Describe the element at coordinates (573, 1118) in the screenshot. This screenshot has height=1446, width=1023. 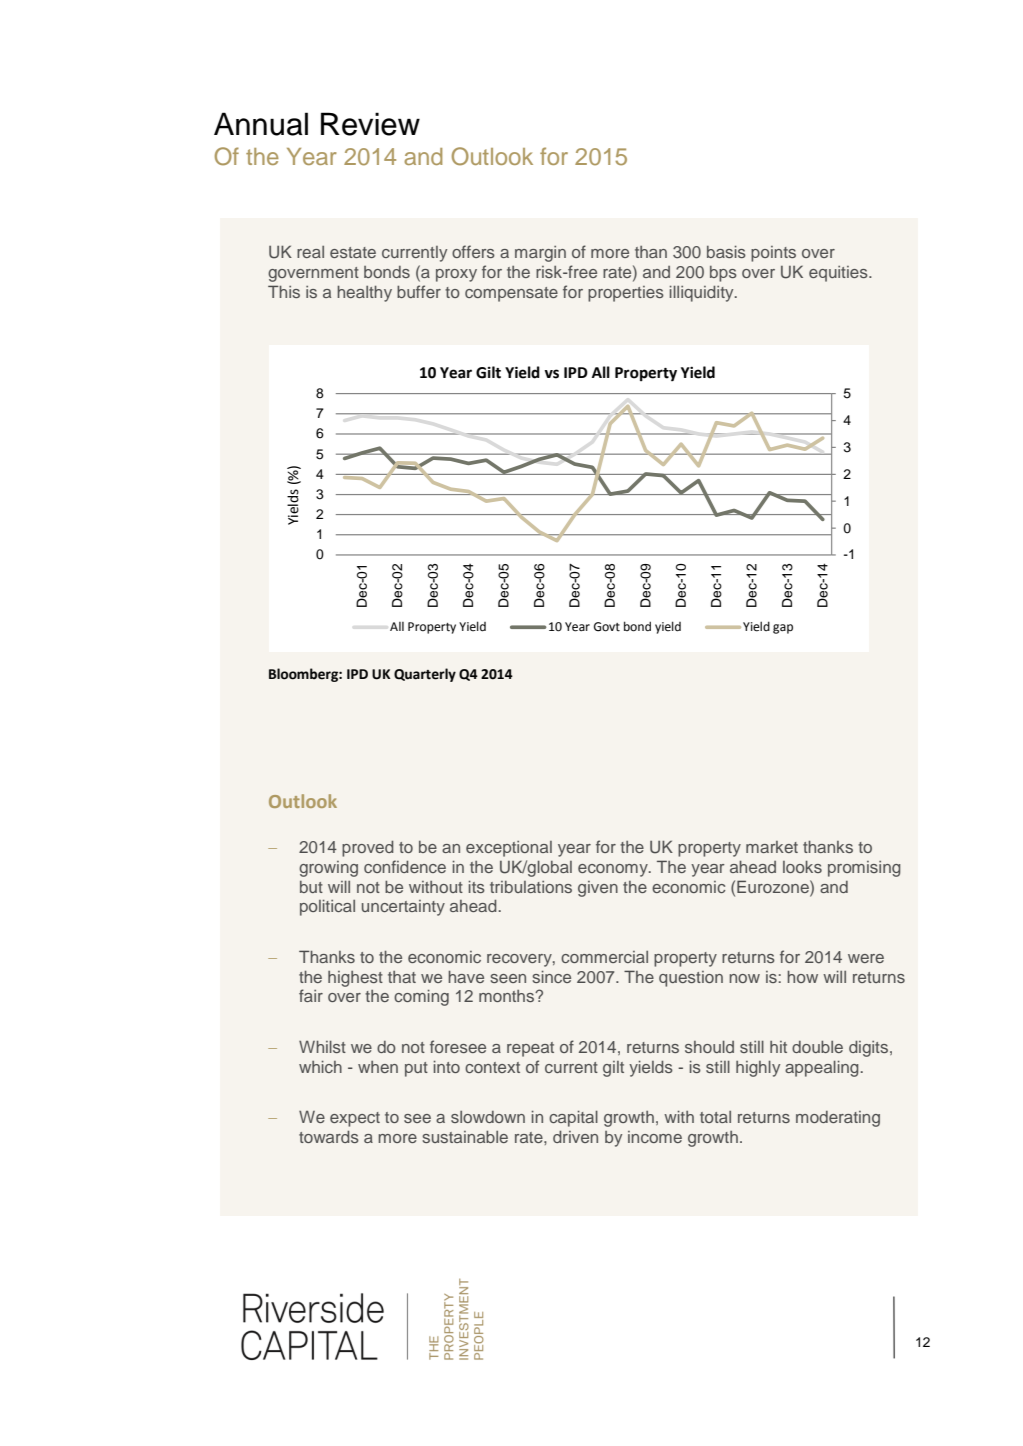
I see `capital` at that location.
